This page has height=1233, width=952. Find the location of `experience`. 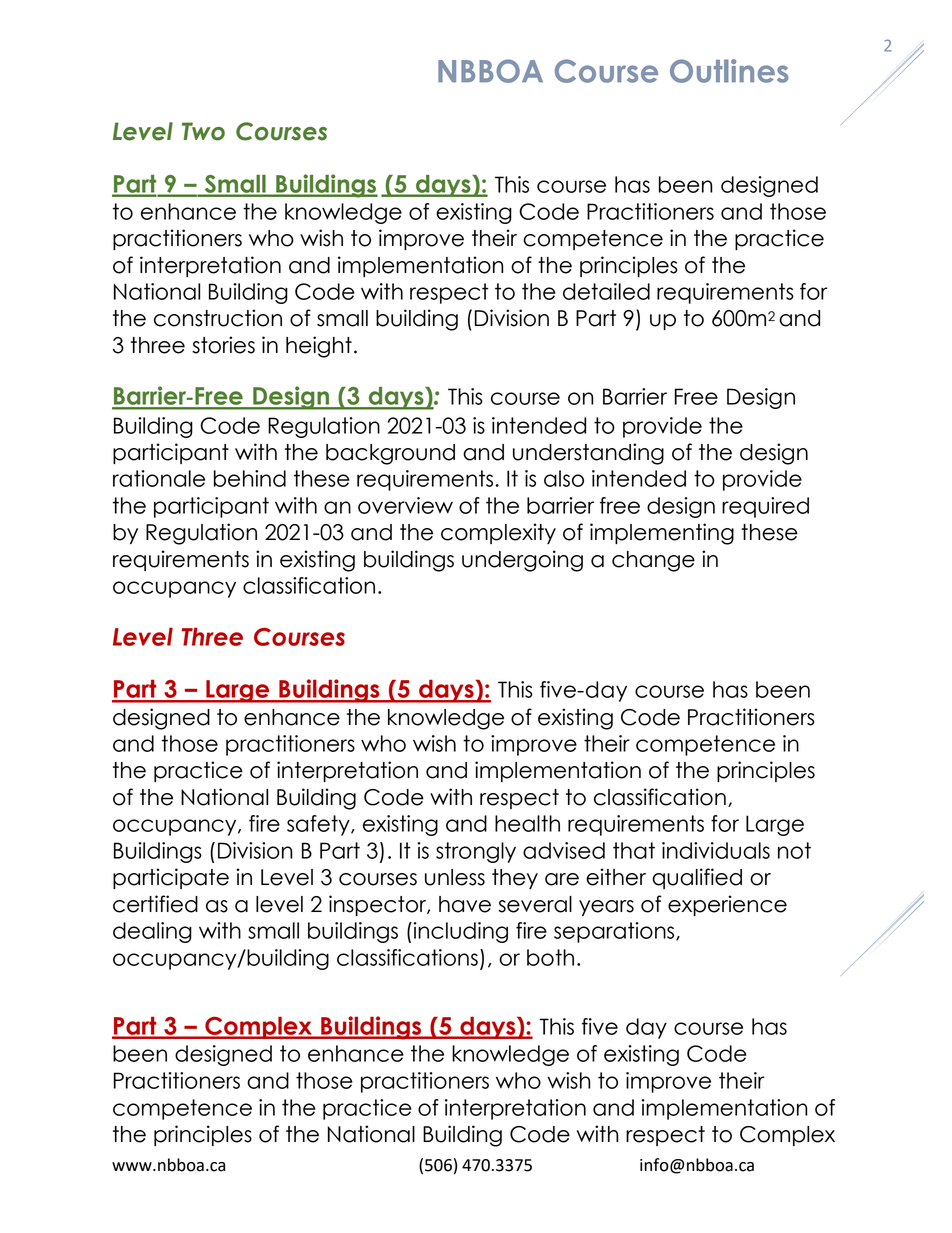

experience is located at coordinates (727, 905).
